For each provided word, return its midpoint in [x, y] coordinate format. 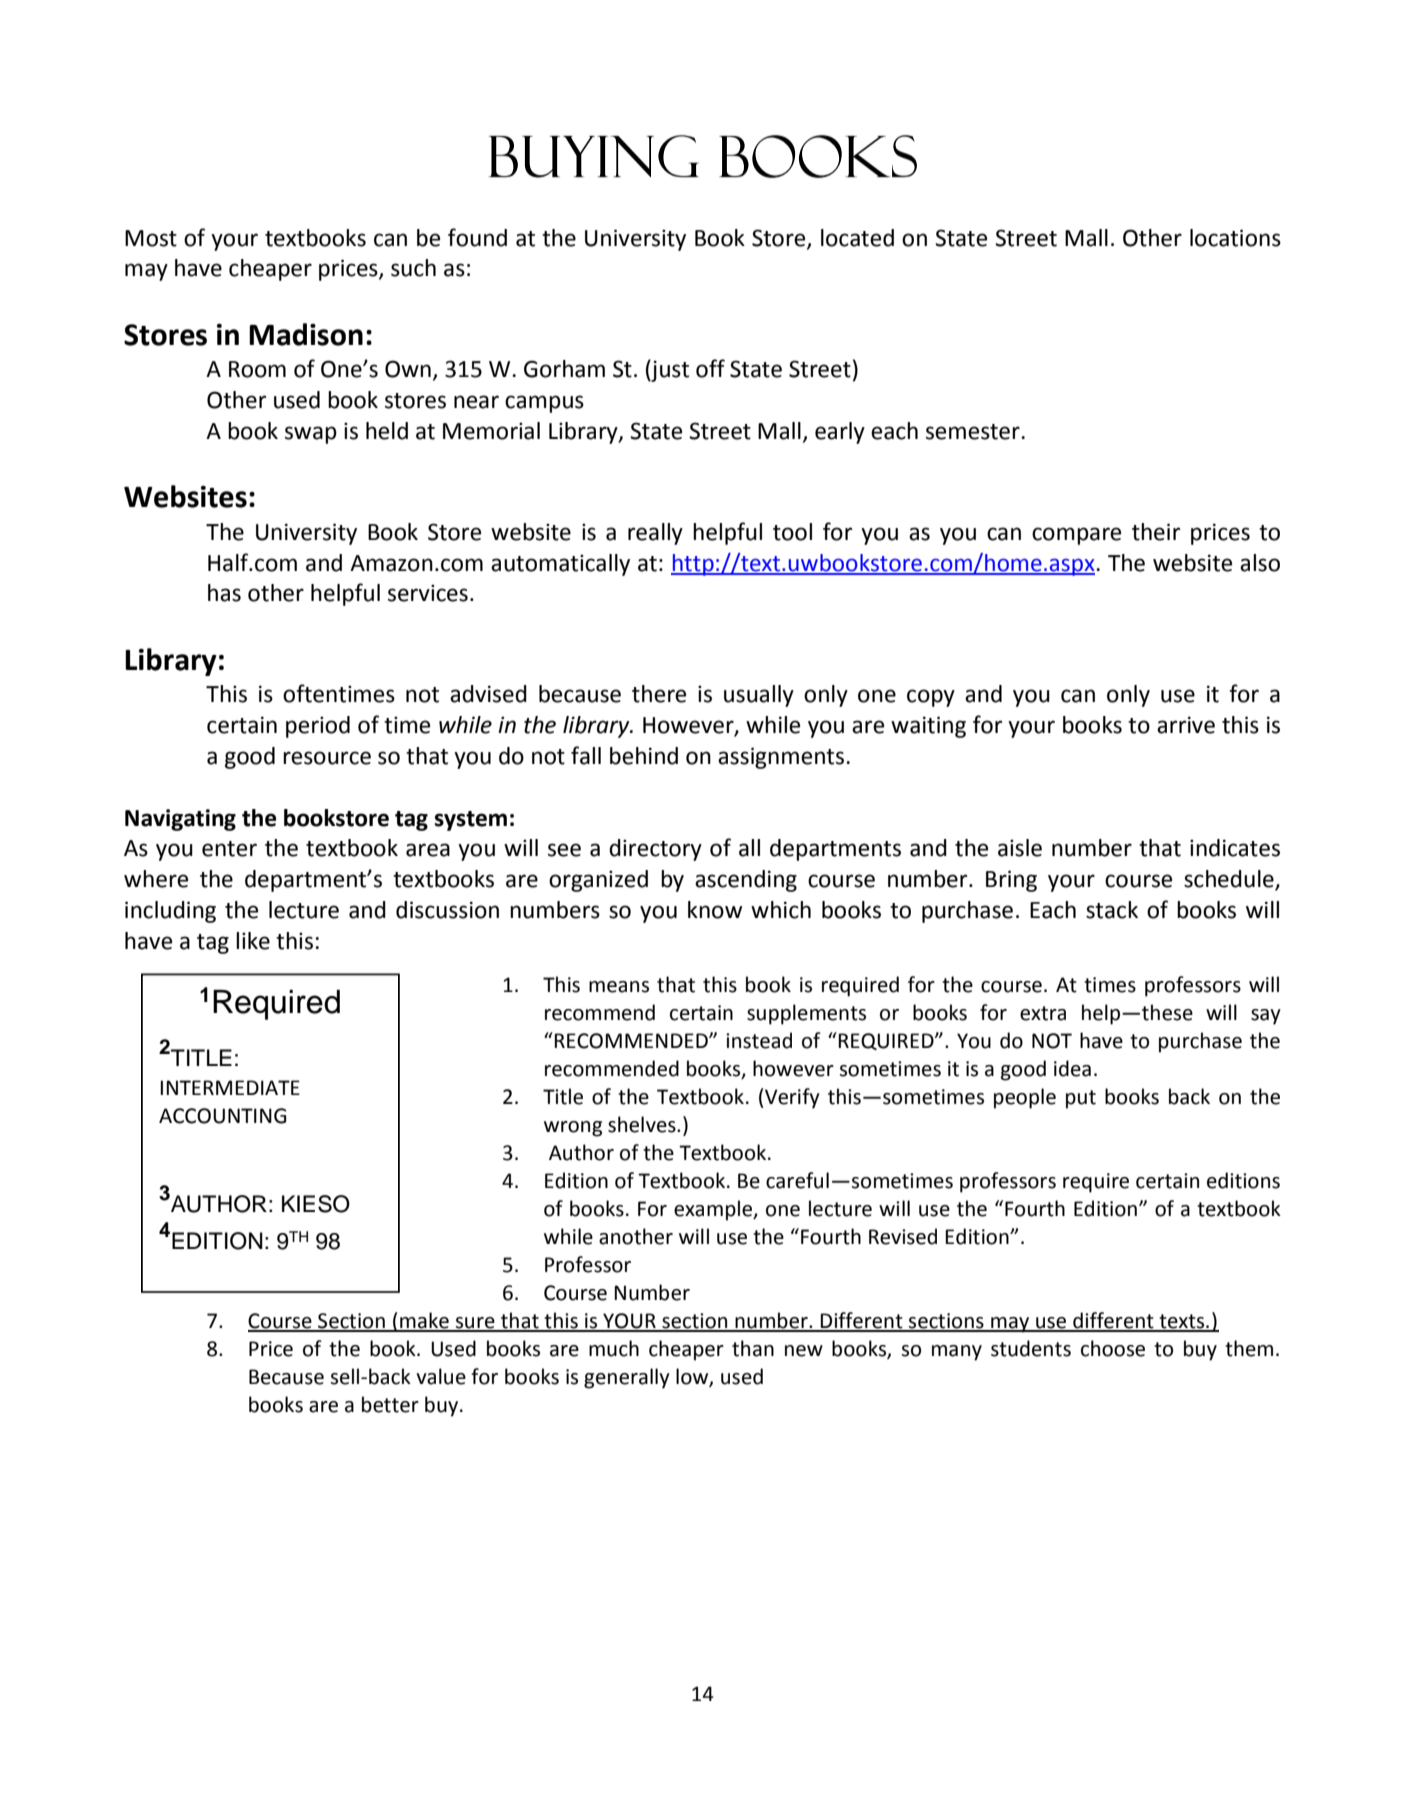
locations [1235, 238]
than [753, 1348]
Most [151, 238]
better [390, 1404]
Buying [594, 156]
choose [1113, 1348]
